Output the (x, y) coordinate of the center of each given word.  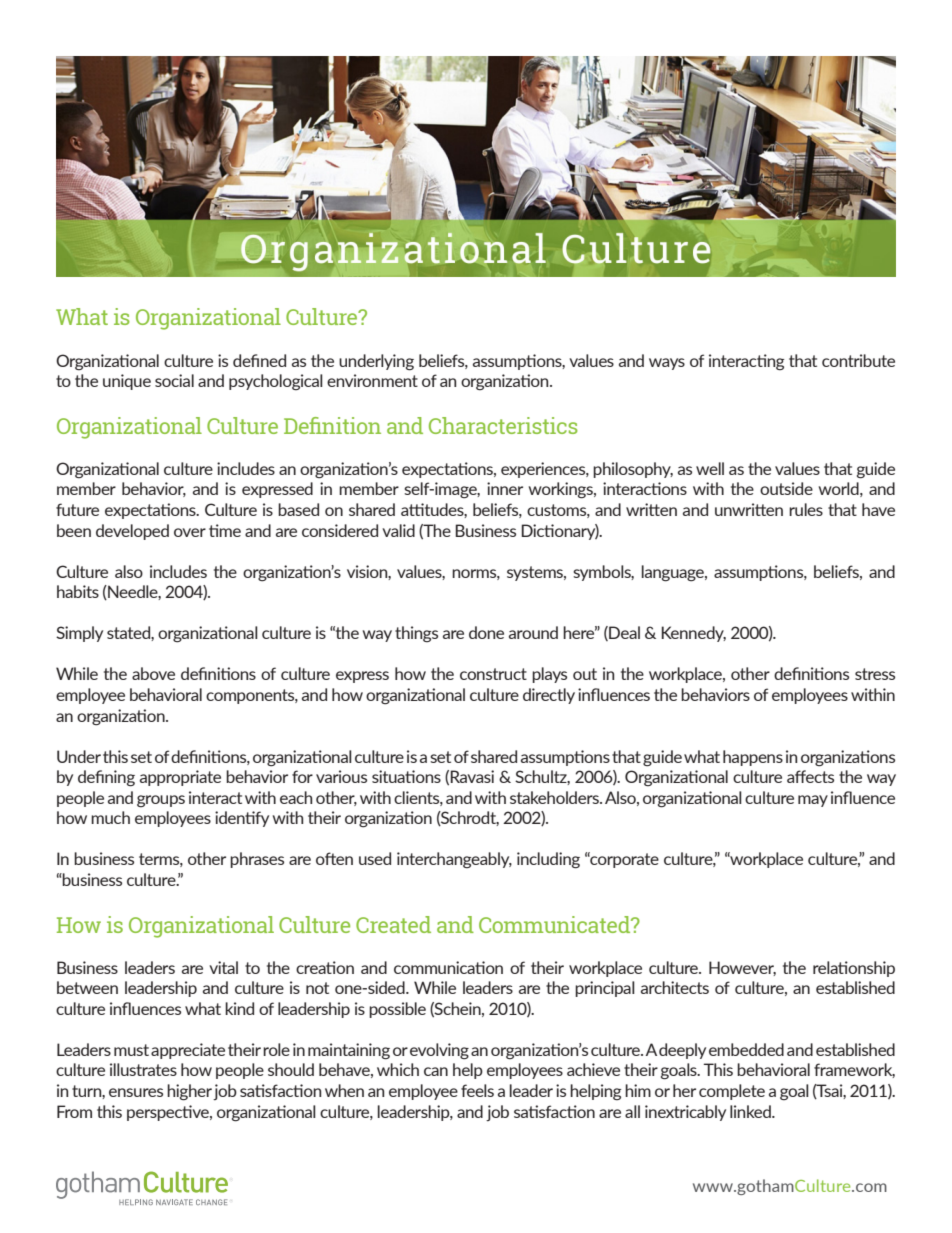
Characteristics (503, 425)
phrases (257, 860)
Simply (79, 634)
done (486, 632)
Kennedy (693, 634)
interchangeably (454, 860)
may (813, 801)
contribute (858, 360)
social (174, 380)
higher (189, 1092)
